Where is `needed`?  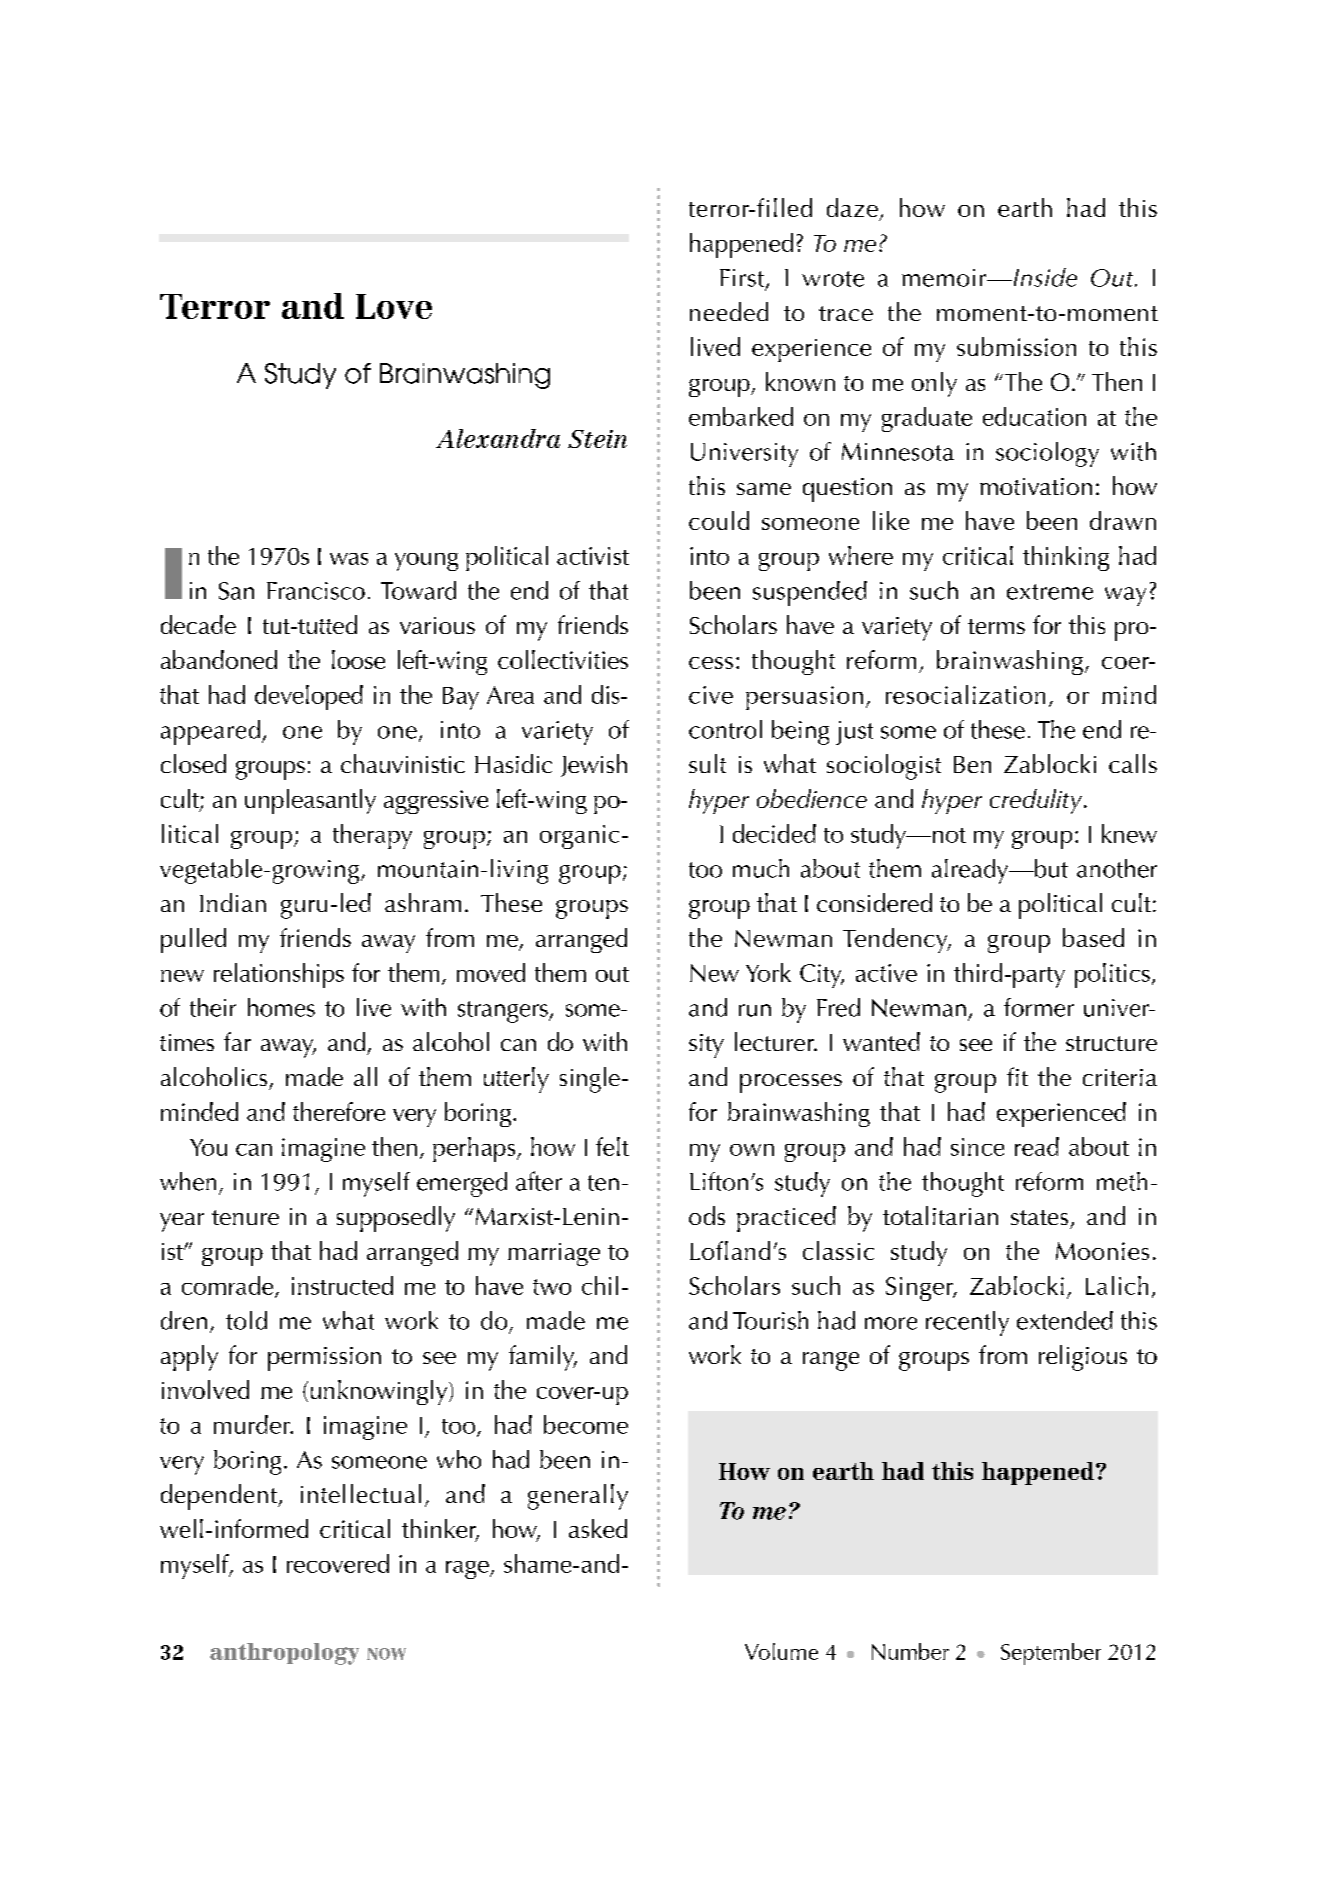
needed is located at coordinates (729, 311).
